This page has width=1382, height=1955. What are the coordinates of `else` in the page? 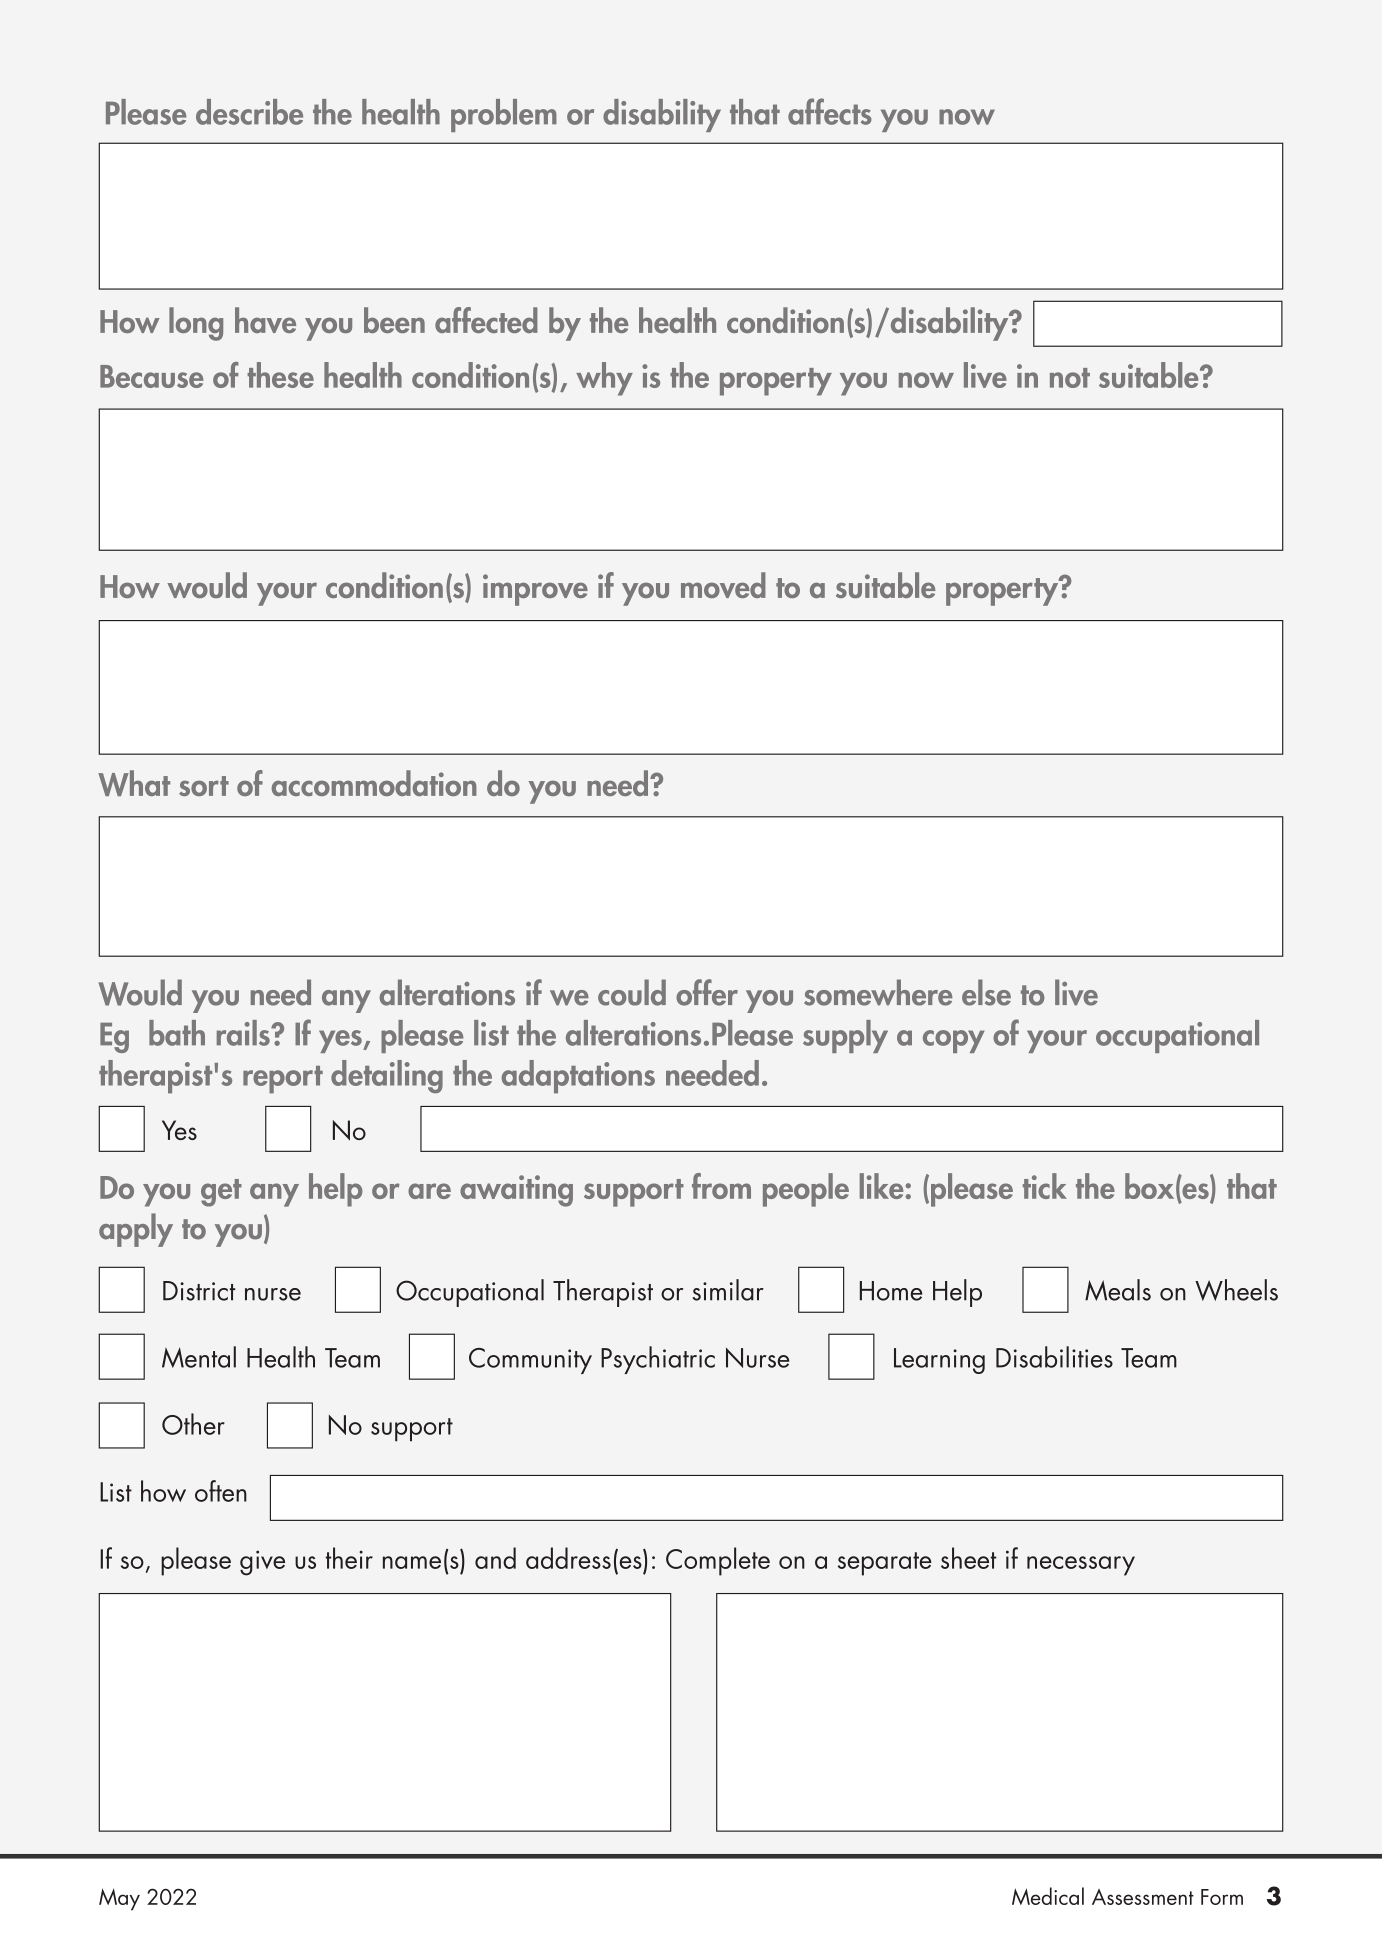 It's located at (986, 992).
